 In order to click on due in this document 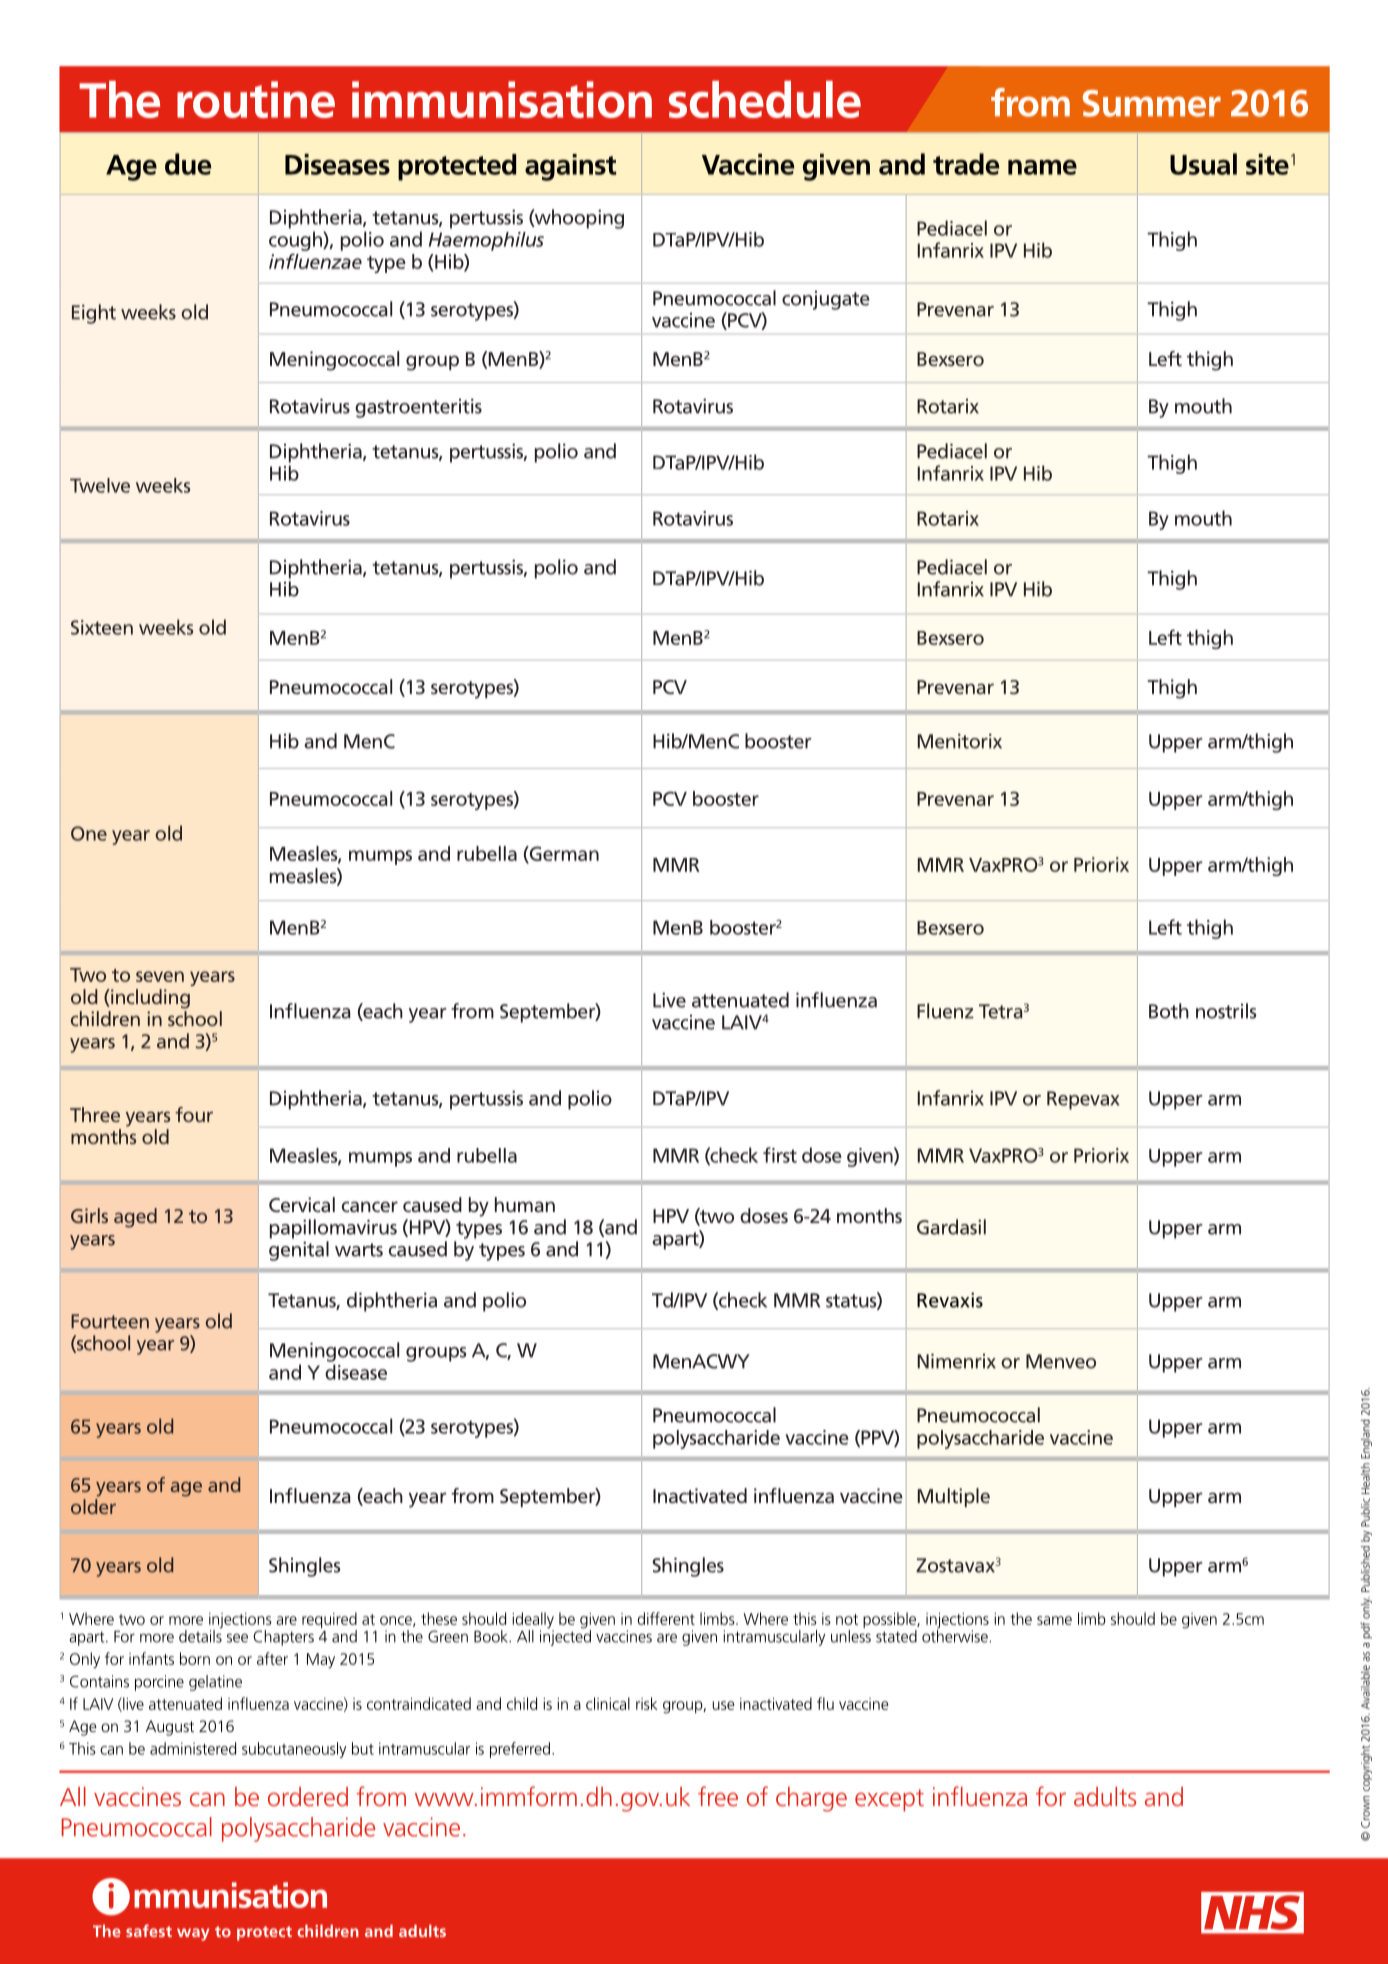, I will do `click(188, 164)`.
